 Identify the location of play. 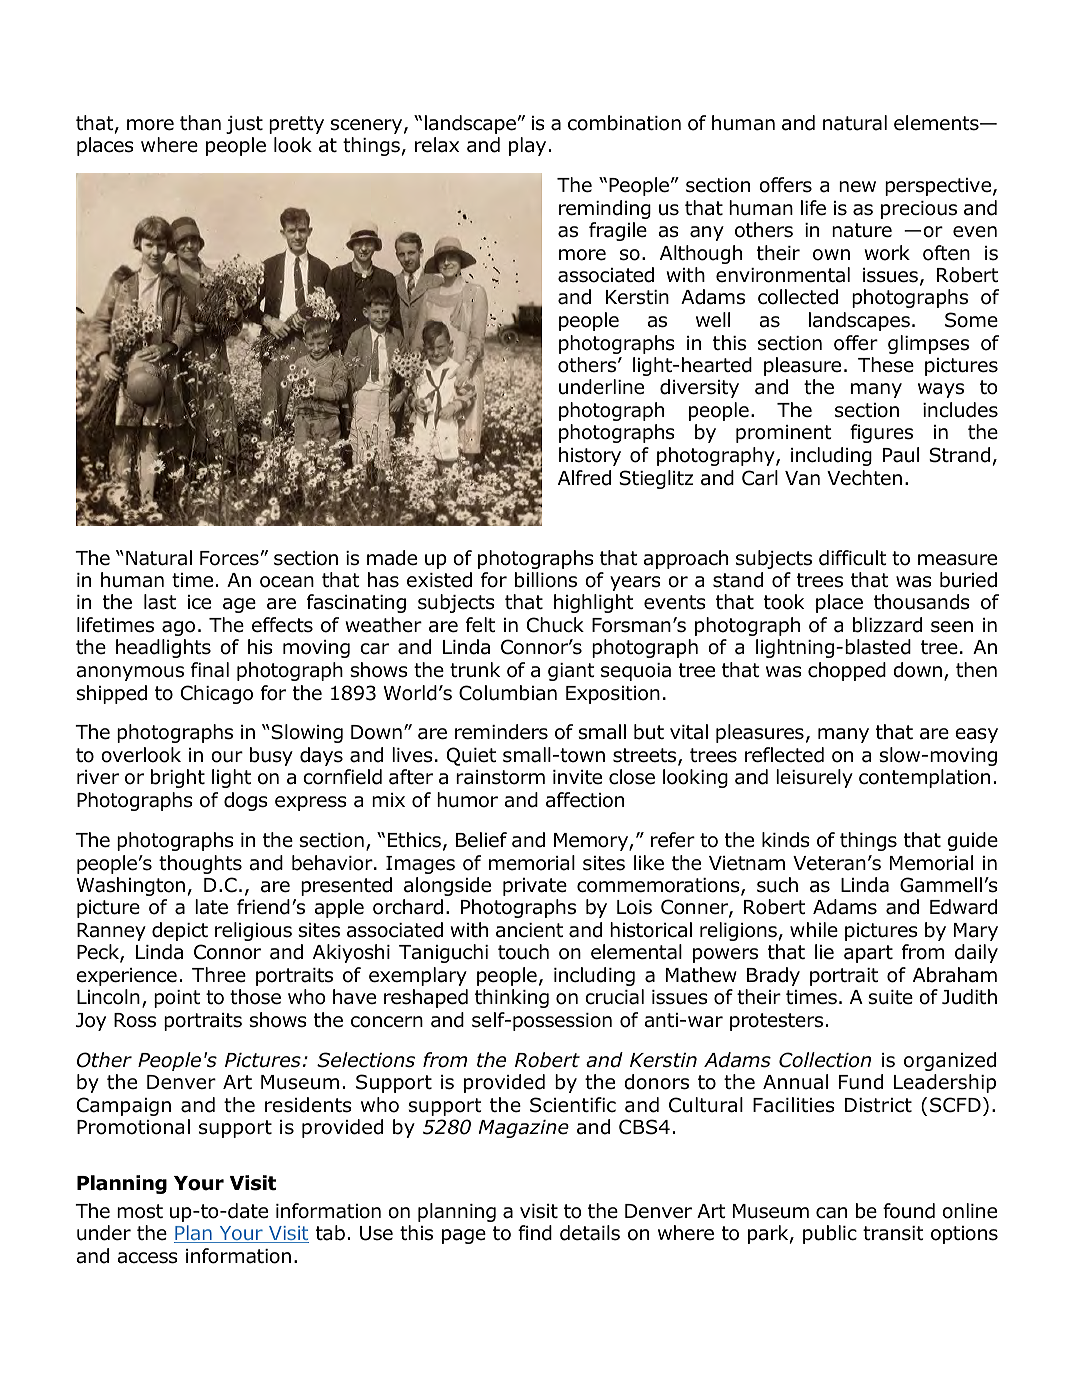
(527, 146).
